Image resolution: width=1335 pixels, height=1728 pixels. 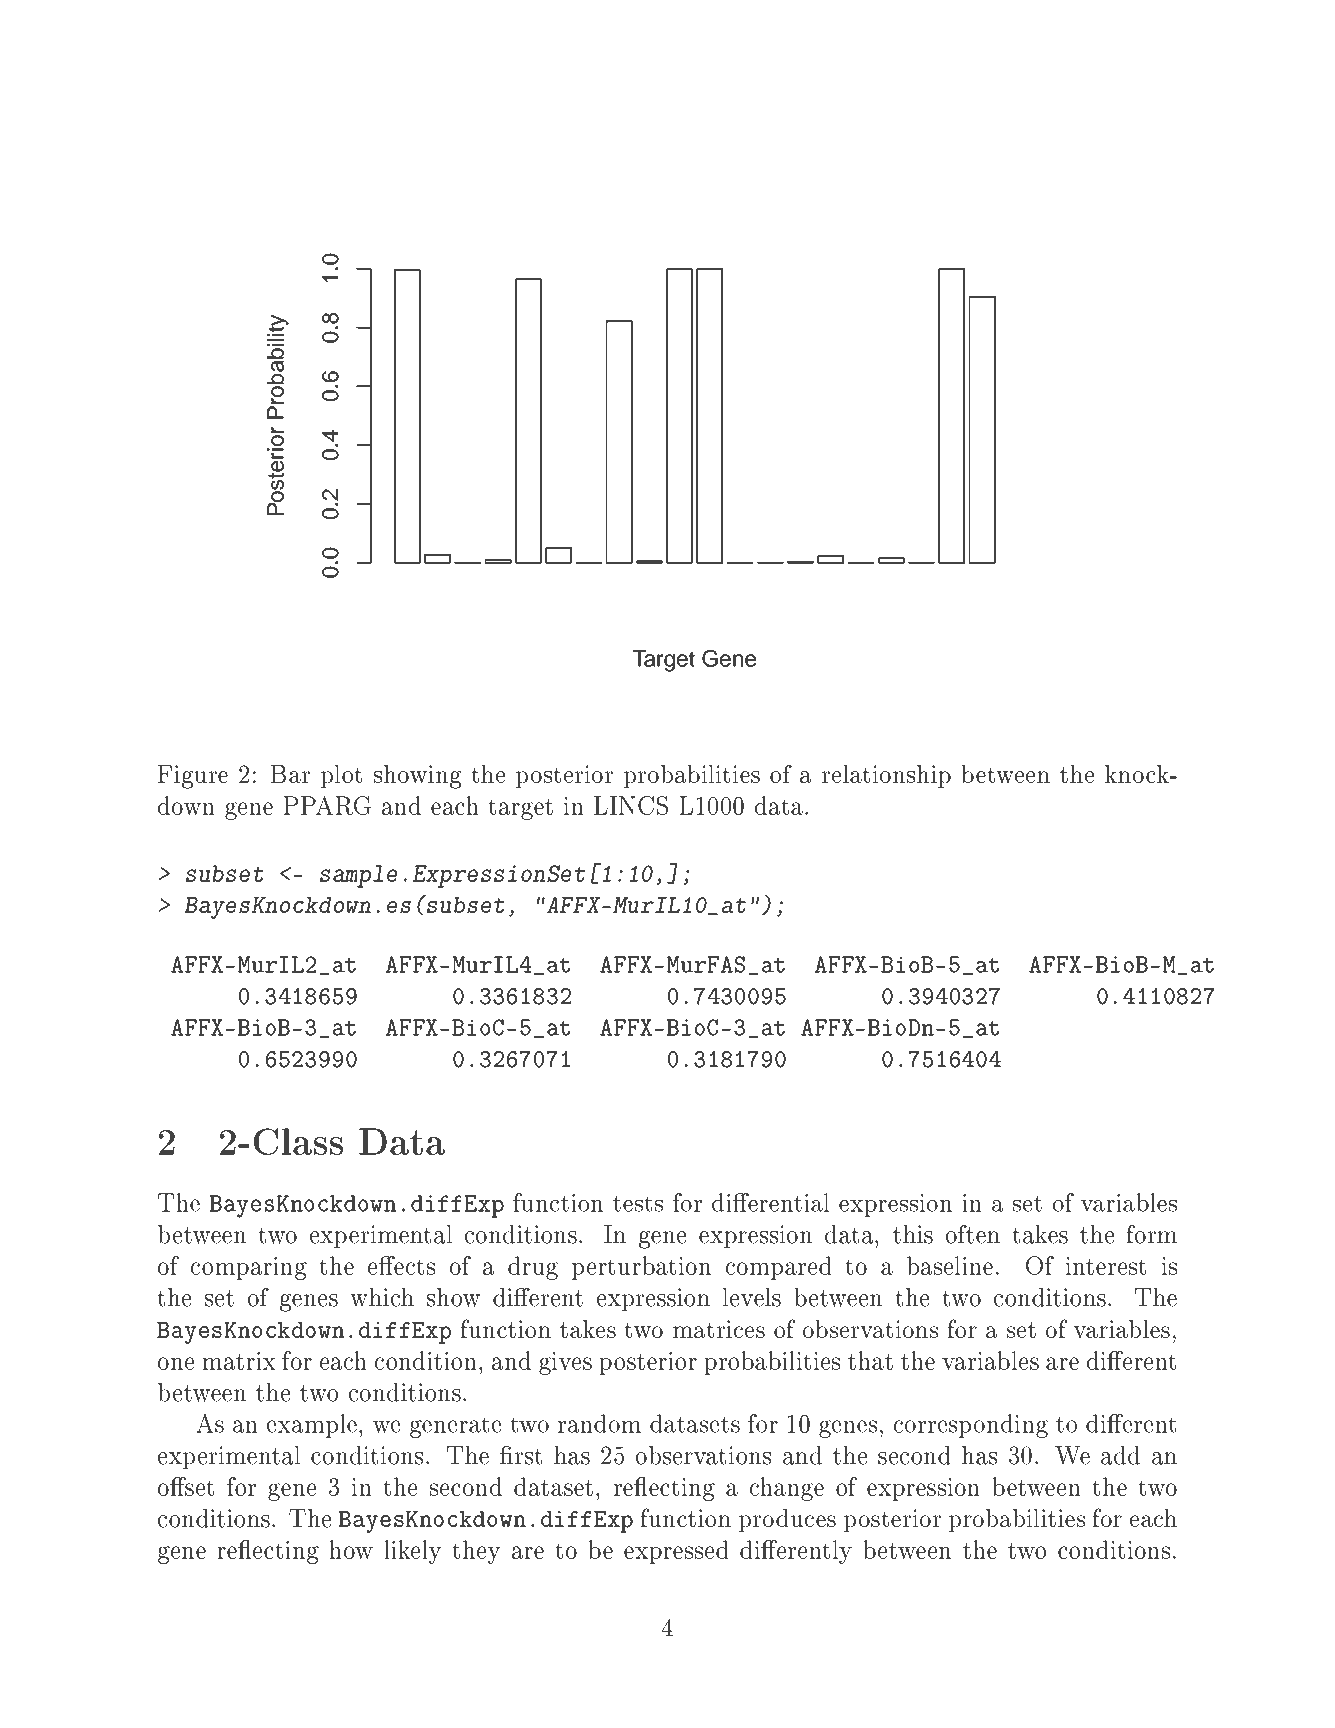 What do you see at coordinates (249, 1268) in the screenshot?
I see `comparing` at bounding box center [249, 1268].
